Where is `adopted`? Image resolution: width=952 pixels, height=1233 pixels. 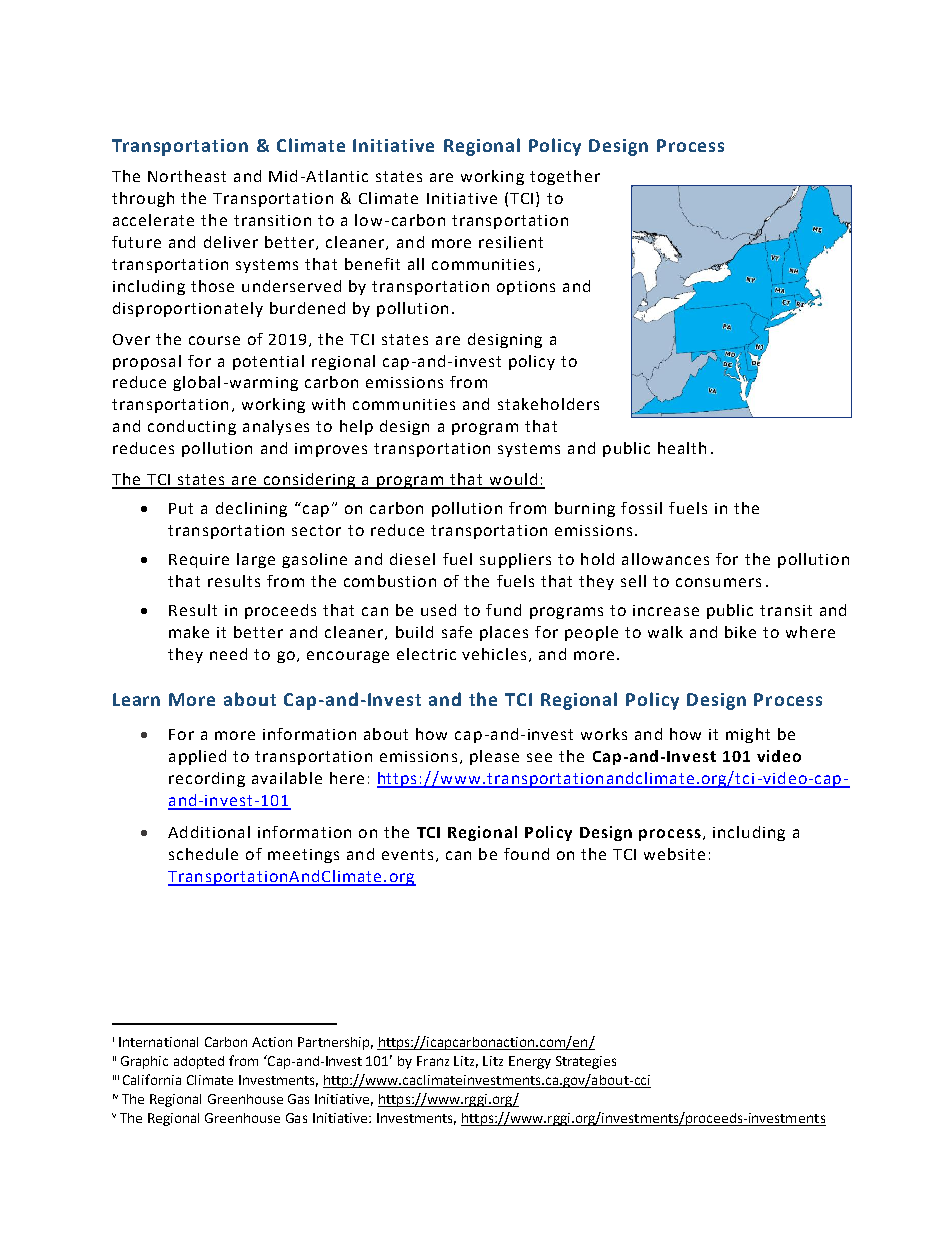 adopted is located at coordinates (199, 1062).
